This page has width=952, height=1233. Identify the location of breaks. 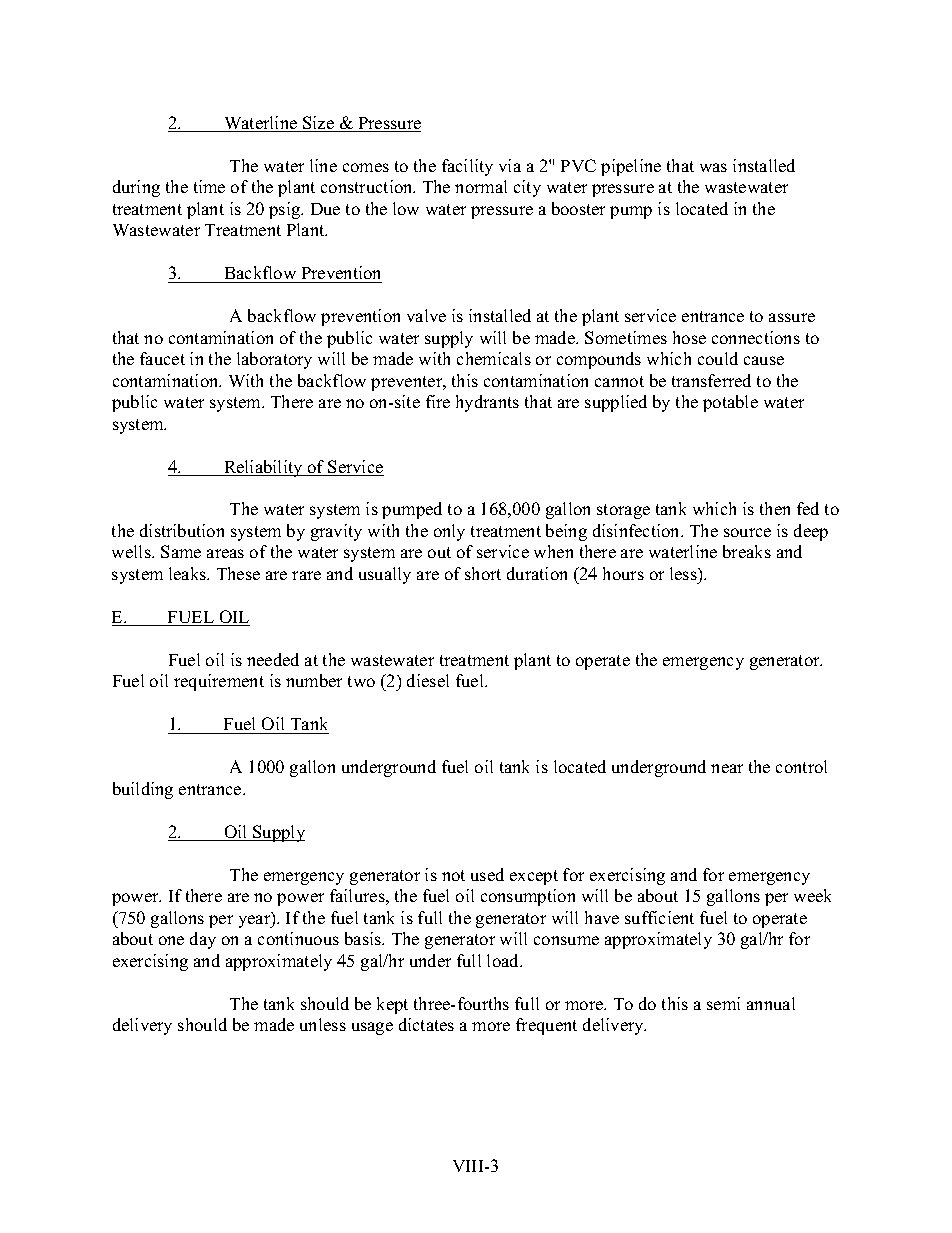
(747, 551).
